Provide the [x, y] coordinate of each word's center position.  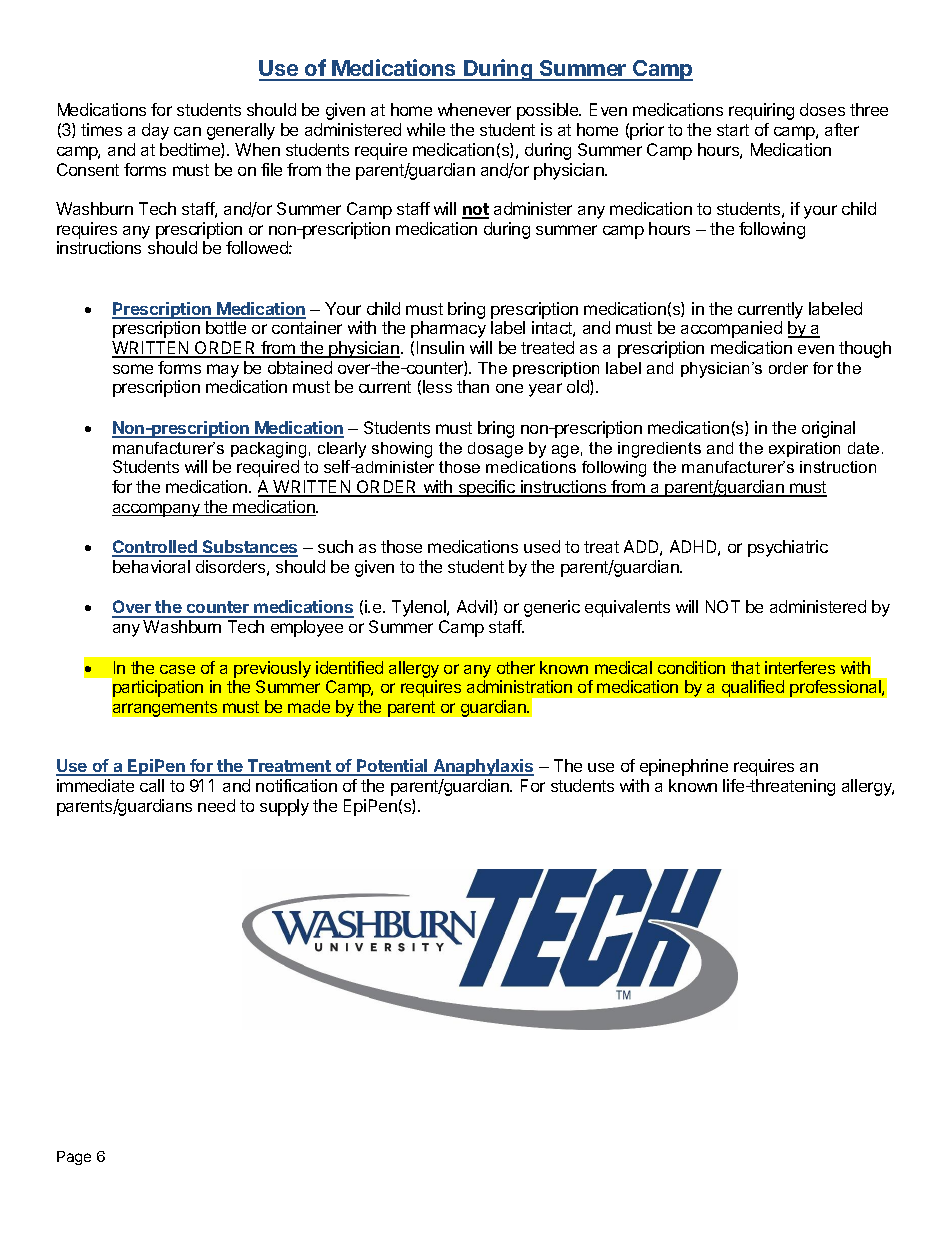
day [155, 131]
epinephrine [684, 767]
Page [74, 1158]
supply [284, 807]
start [733, 130]
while [426, 129]
